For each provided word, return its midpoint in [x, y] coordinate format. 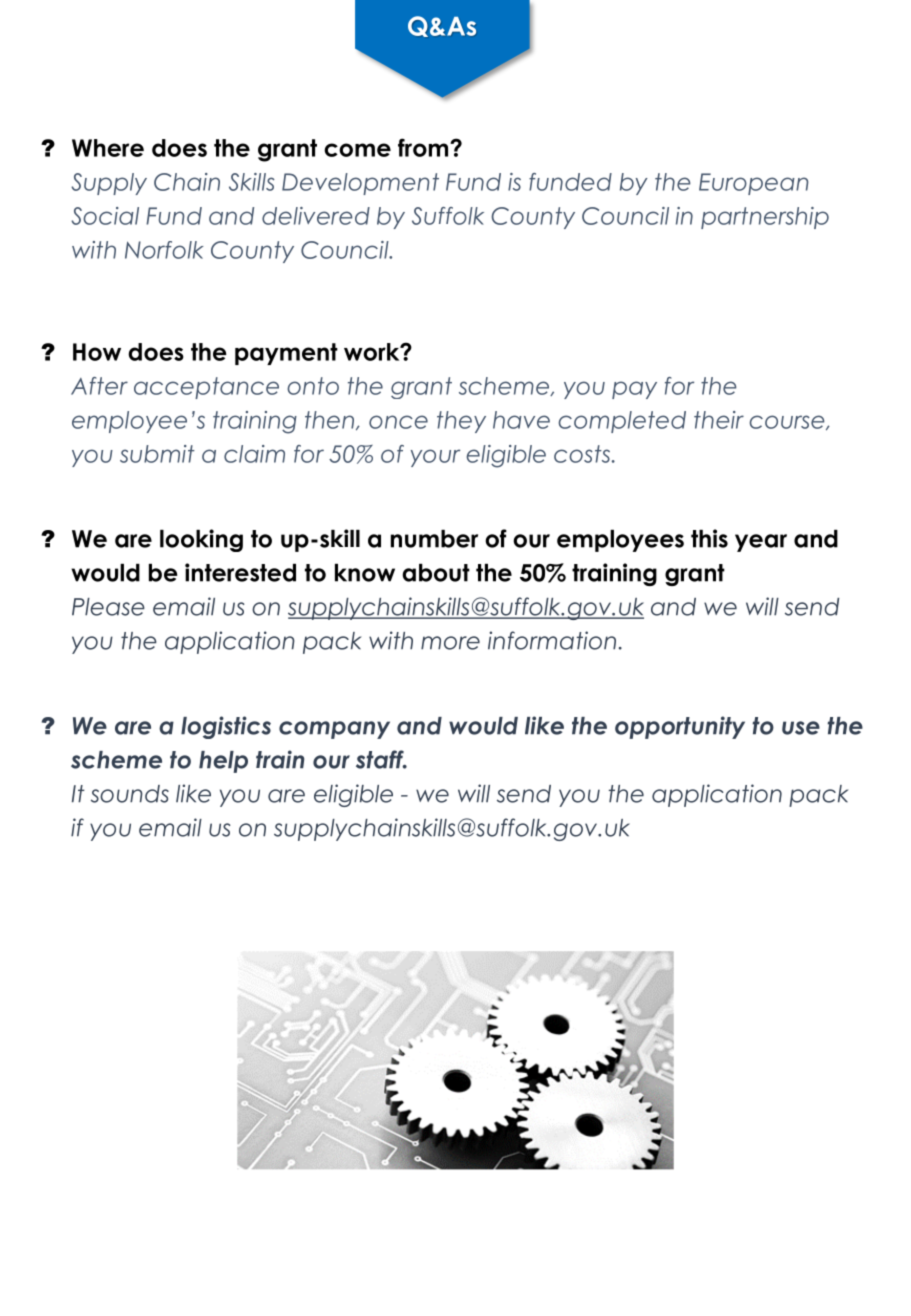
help [223, 762]
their [719, 420]
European [753, 184]
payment [286, 354]
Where [108, 148]
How [97, 352]
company [334, 730]
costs [582, 454]
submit [157, 454]
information [552, 640]
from [424, 147]
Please [108, 607]
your [435, 458]
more [450, 643]
